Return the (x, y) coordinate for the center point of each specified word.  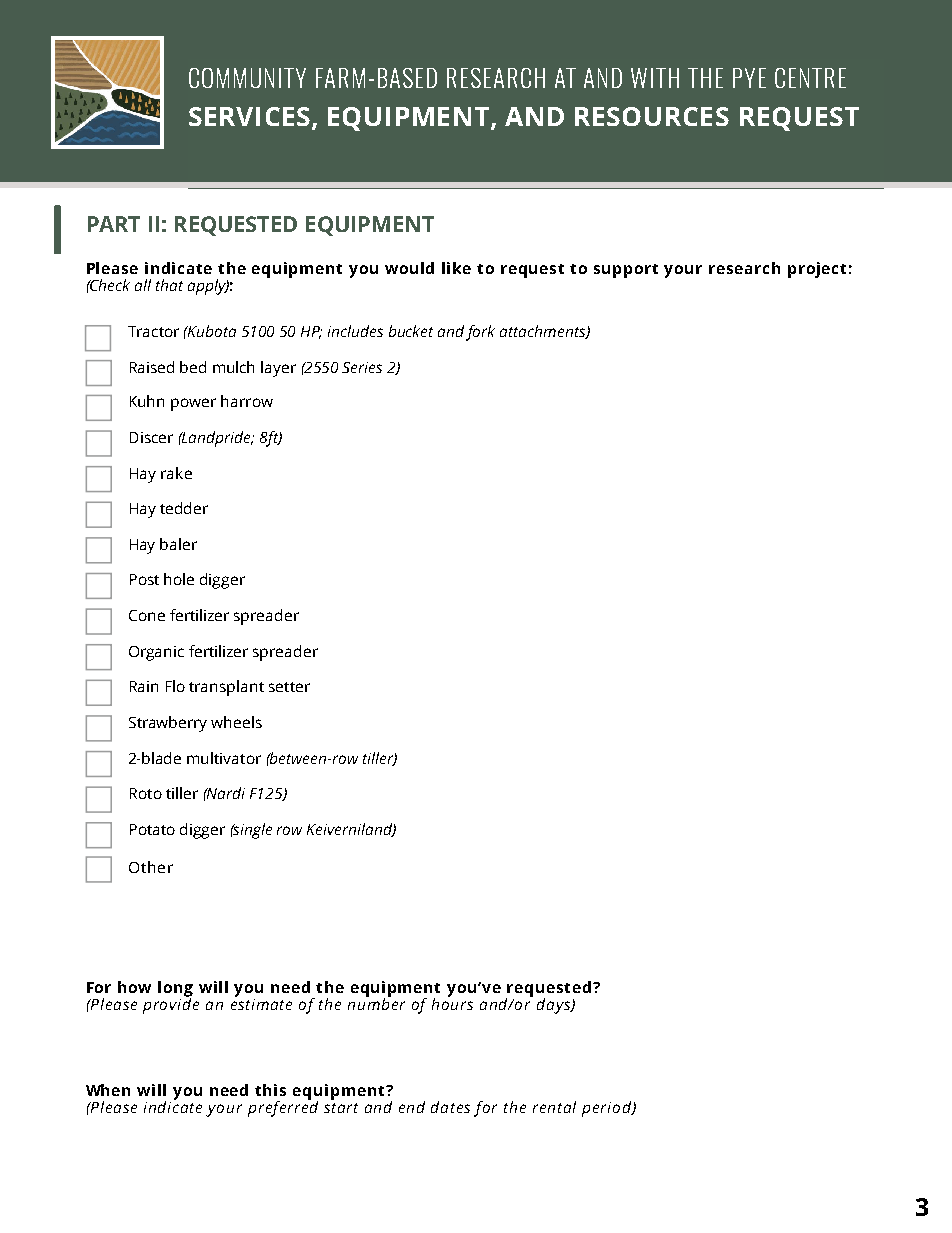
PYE (749, 78)
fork (480, 333)
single (252, 831)
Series (362, 367)
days (555, 1006)
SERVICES (249, 116)
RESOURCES (652, 116)
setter (289, 687)
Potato (152, 829)
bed (193, 367)
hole (179, 579)
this (270, 1090)
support (626, 271)
